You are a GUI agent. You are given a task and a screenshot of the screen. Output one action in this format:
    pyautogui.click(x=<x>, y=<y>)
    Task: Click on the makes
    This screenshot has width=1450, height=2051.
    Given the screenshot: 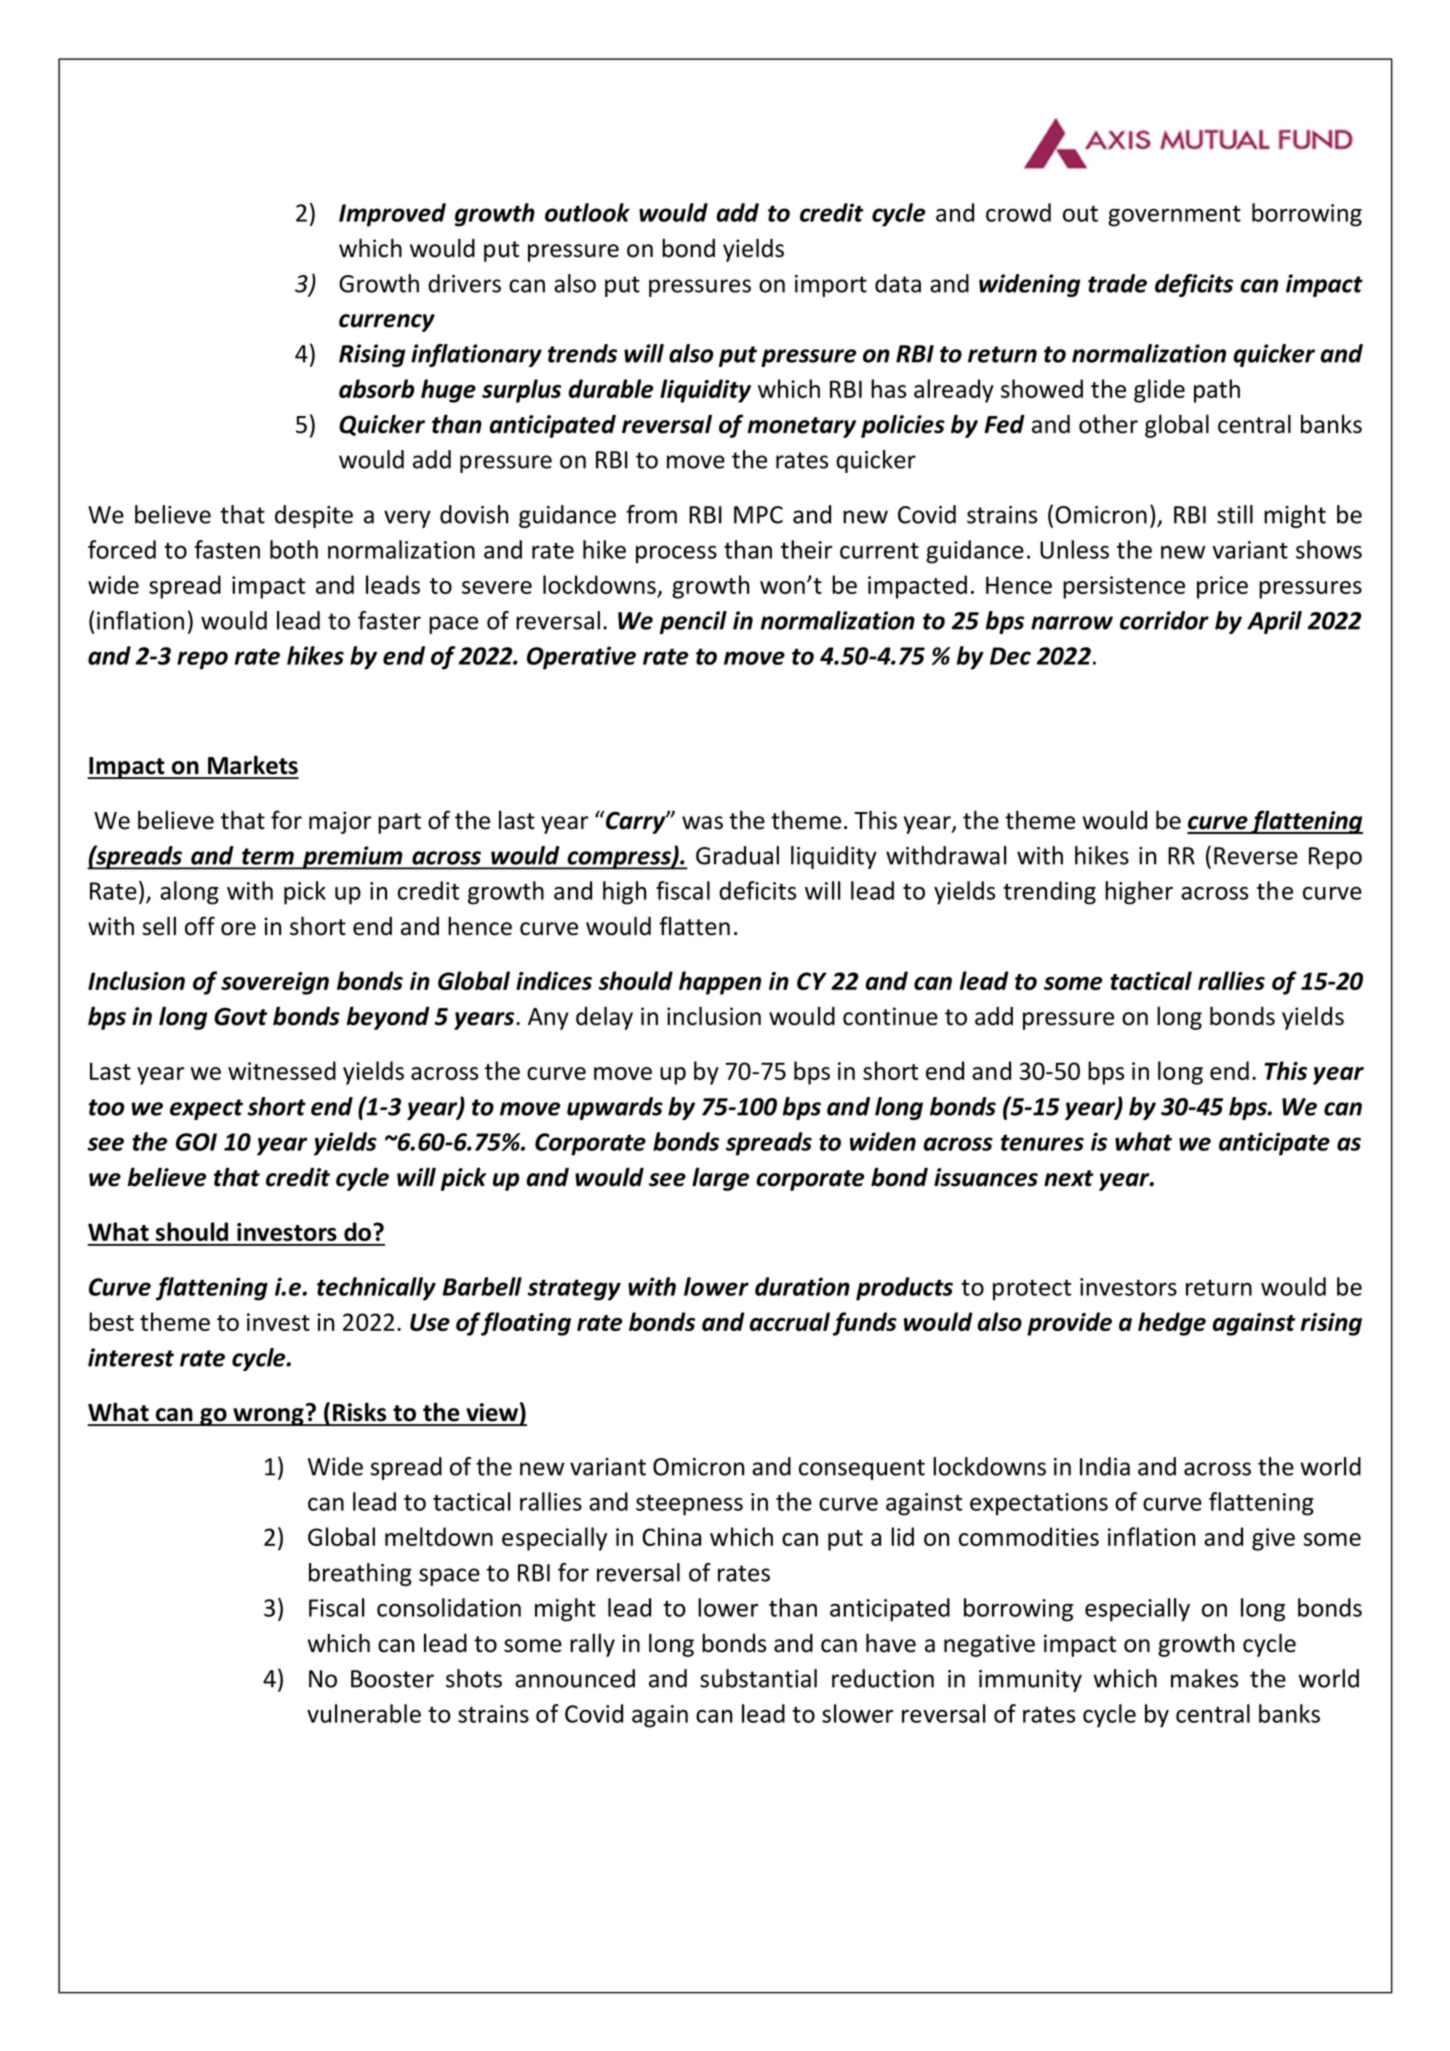 What is the action you would take?
    pyautogui.click(x=1204, y=1678)
